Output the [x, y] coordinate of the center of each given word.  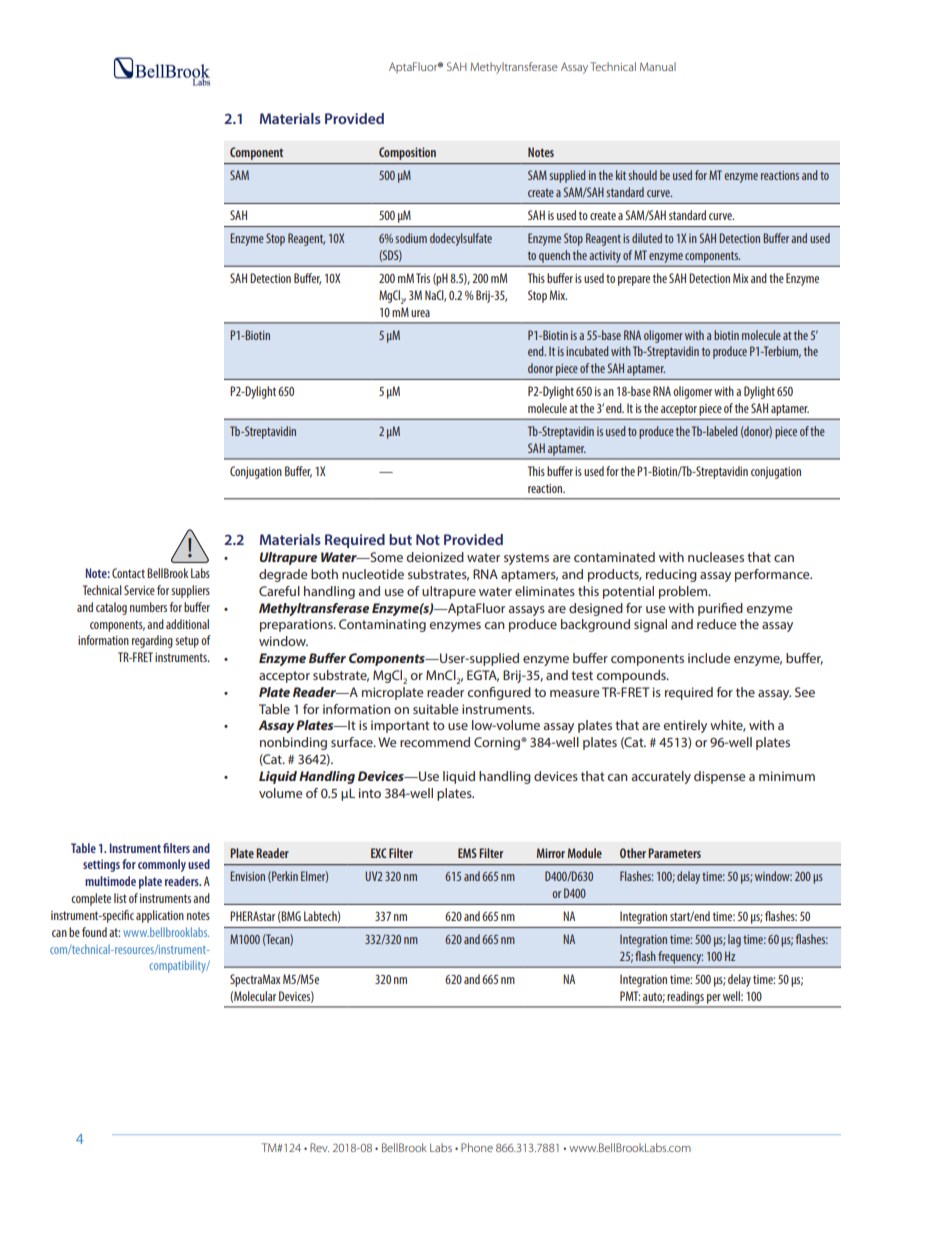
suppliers [190, 591]
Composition [407, 153]
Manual [658, 66]
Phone [477, 1147]
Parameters [674, 853]
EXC [378, 853]
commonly [162, 865]
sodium [411, 238]
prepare [634, 281]
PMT [630, 996]
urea [420, 313]
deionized [435, 557]
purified [720, 609]
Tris [423, 278]
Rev [319, 1147]
